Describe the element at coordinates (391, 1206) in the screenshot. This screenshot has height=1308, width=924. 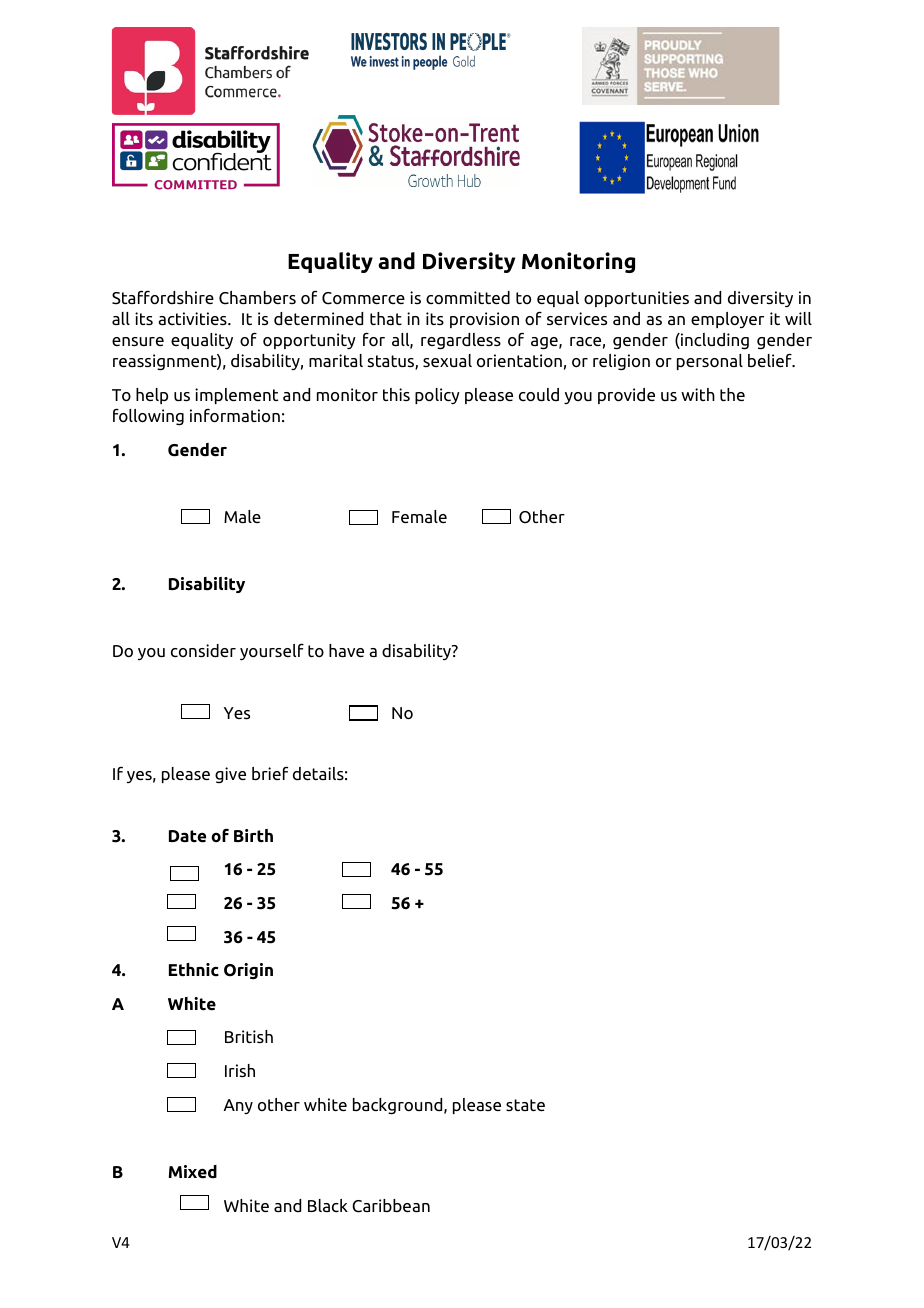
I see `Caribbean` at that location.
